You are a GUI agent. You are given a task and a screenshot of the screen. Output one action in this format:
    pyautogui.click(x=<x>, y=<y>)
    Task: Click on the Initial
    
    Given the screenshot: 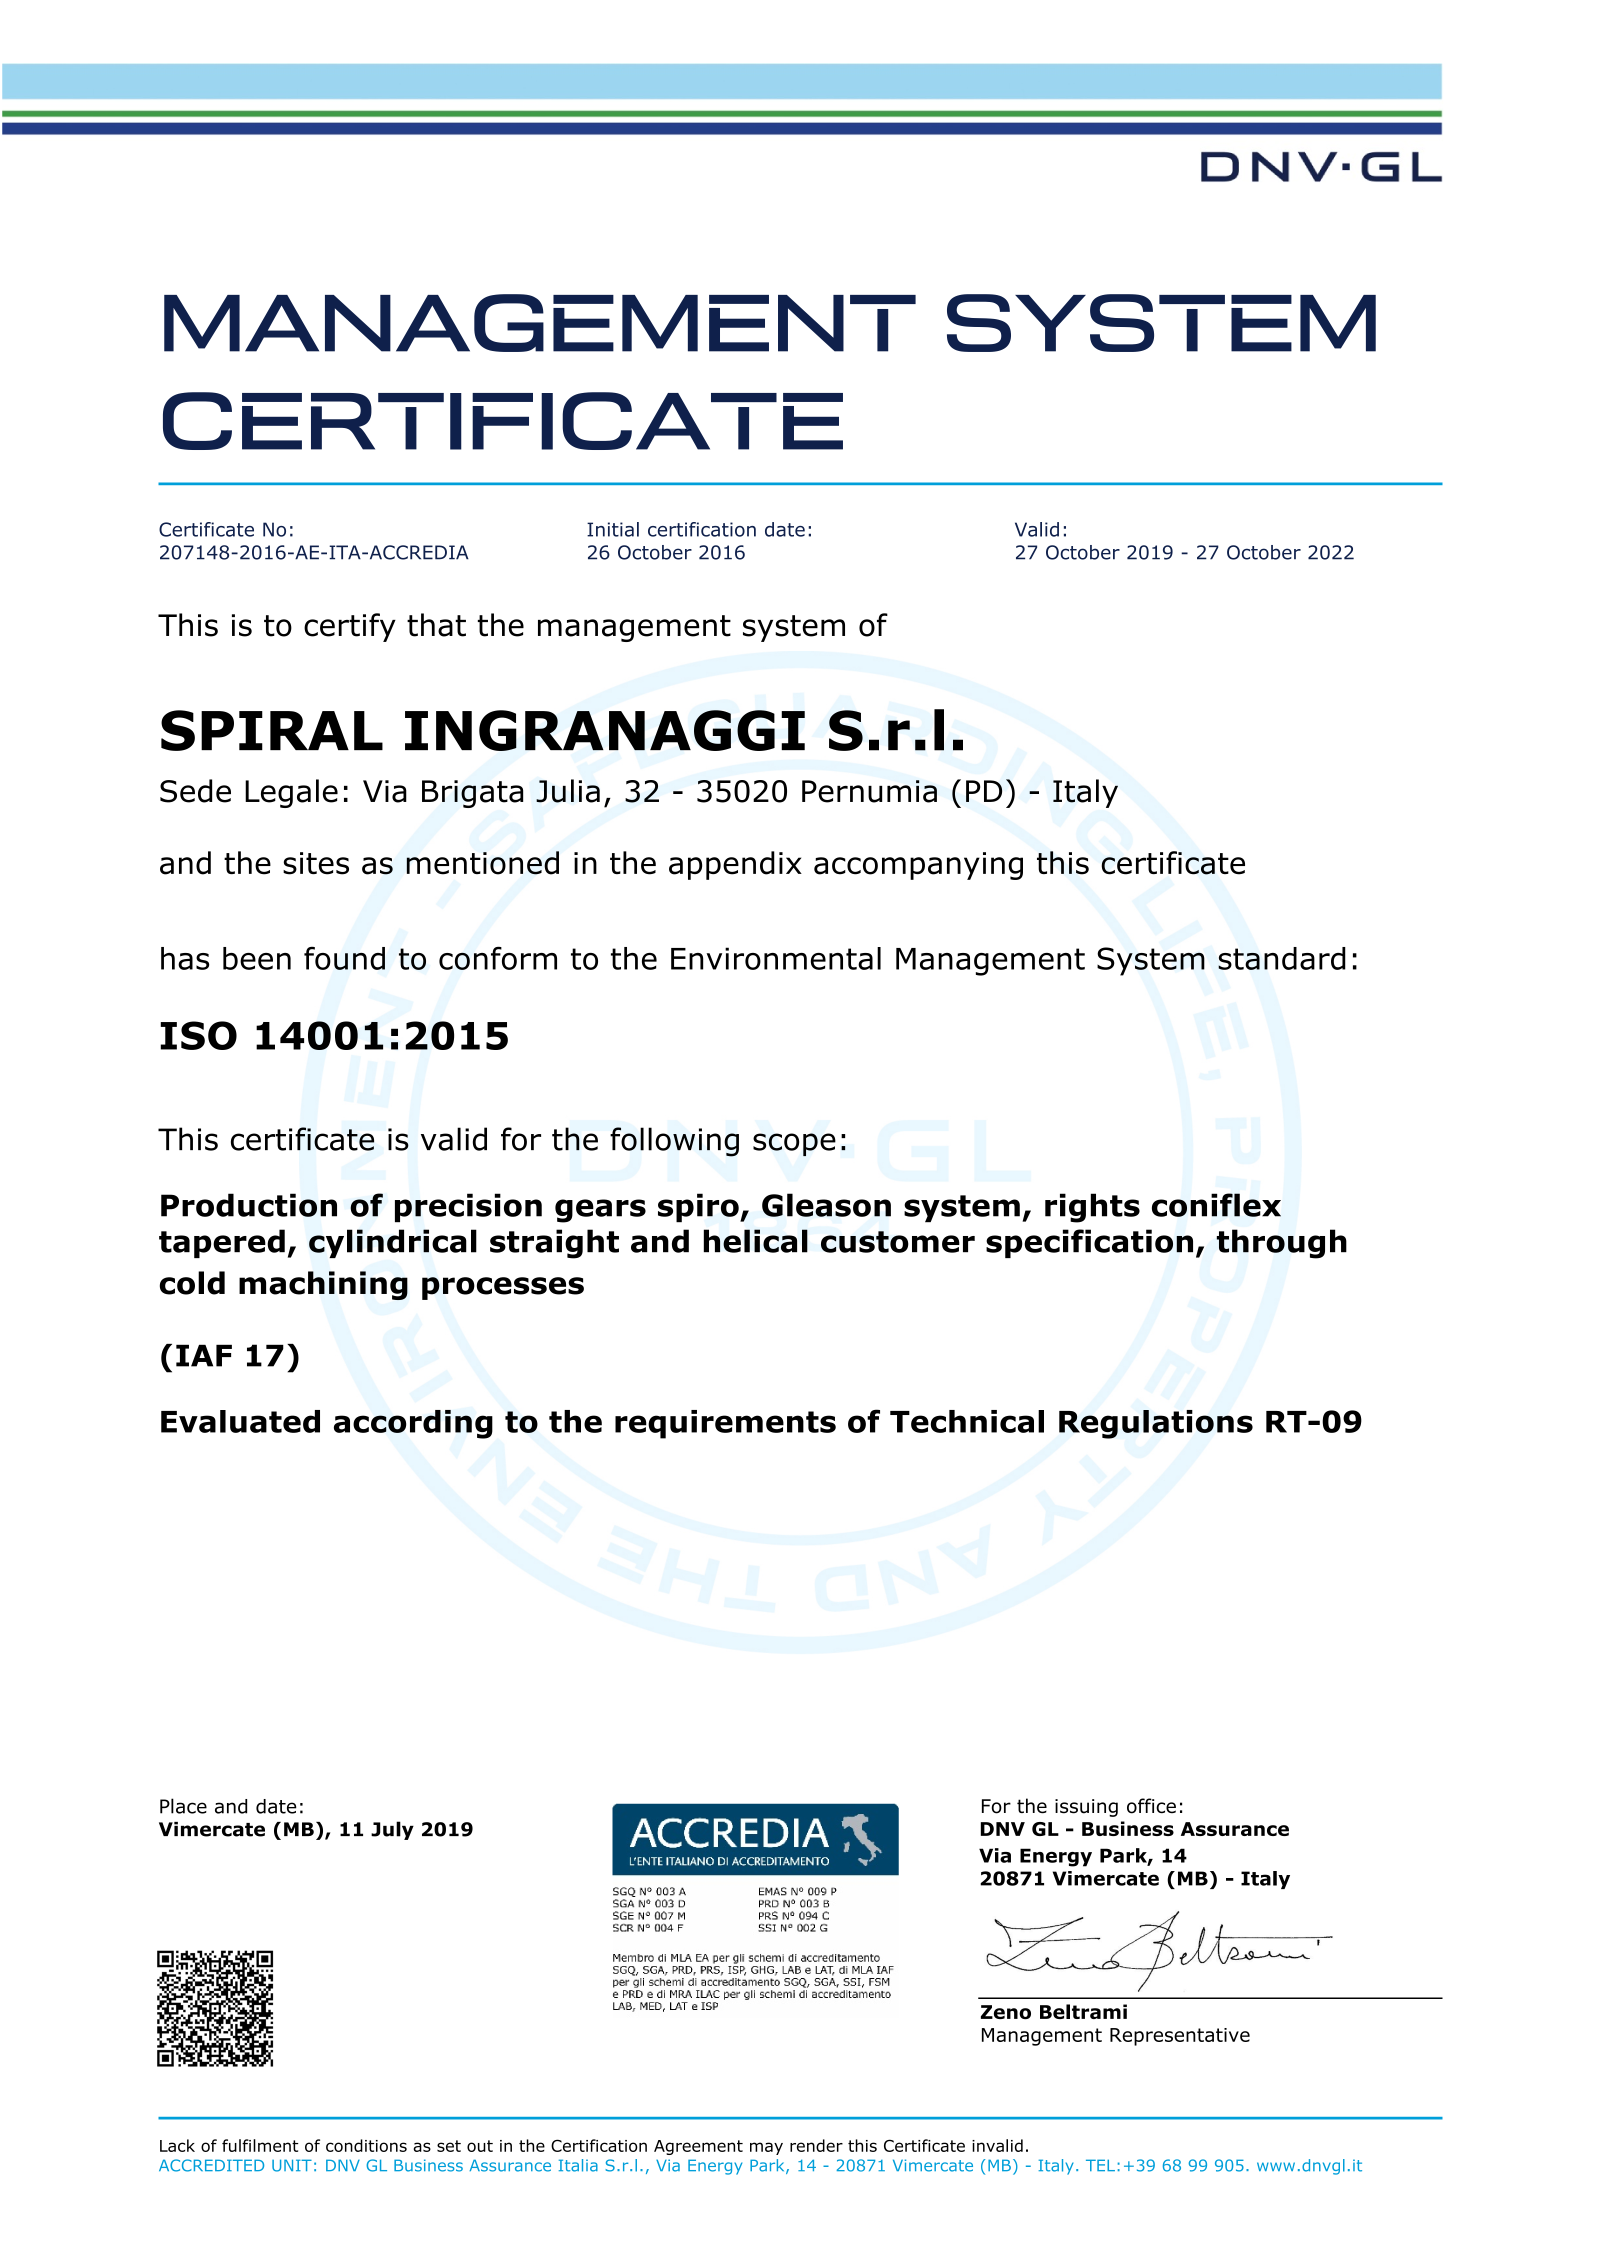 What is the action you would take?
    pyautogui.click(x=613, y=529)
